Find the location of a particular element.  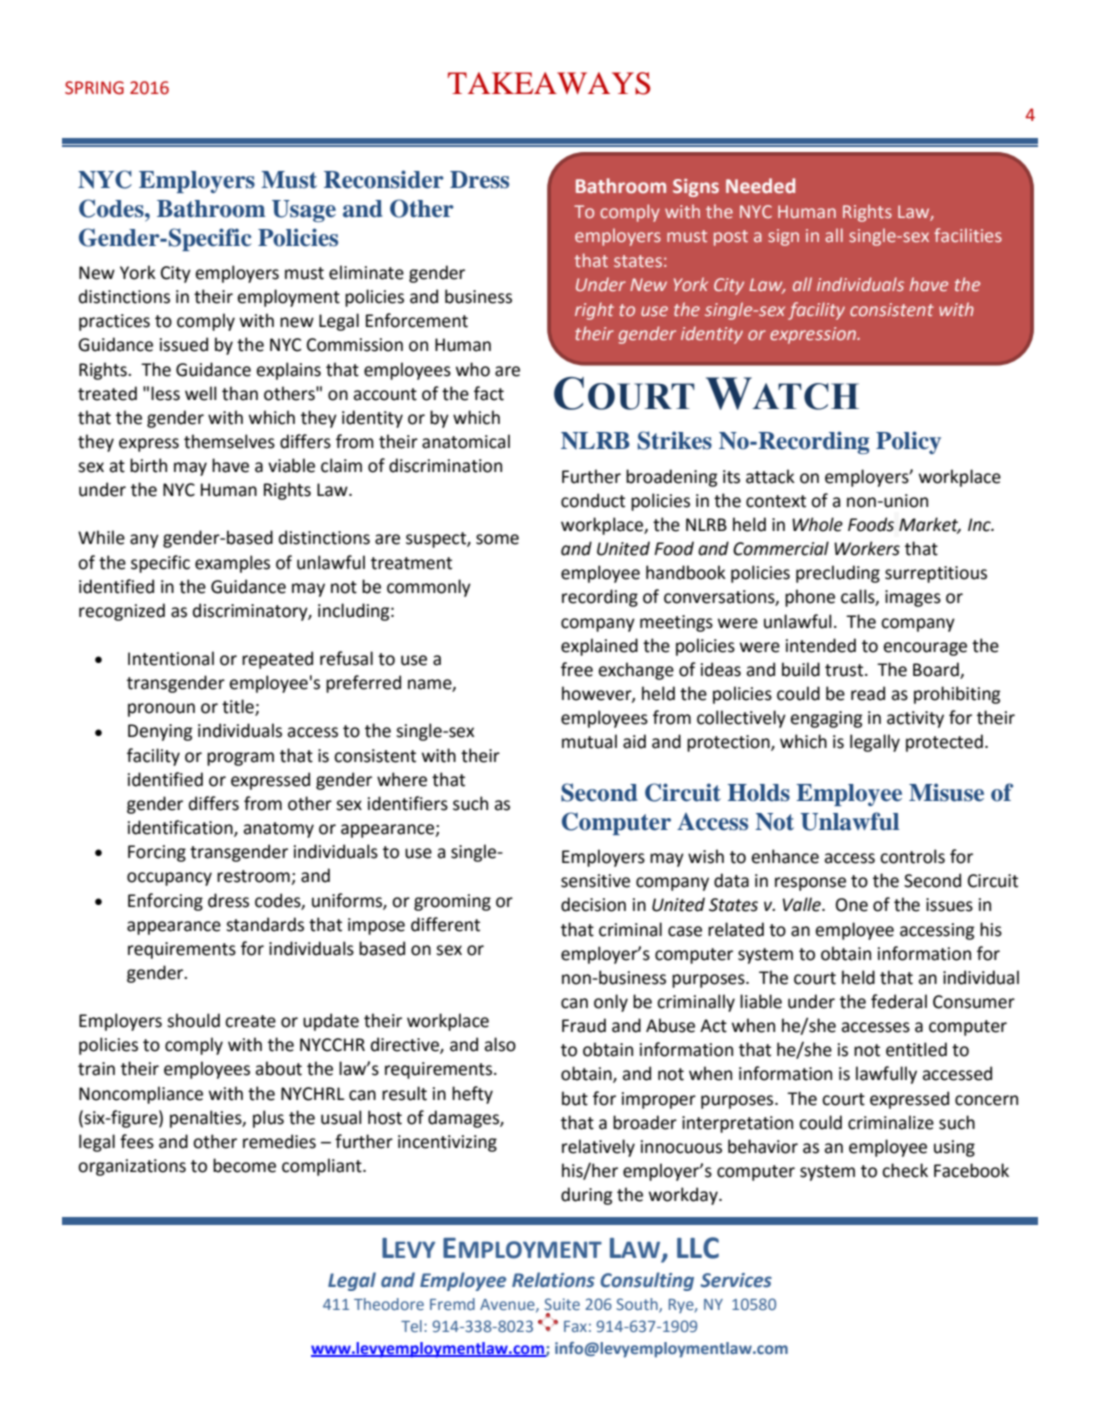

Needed is located at coordinates (760, 186).
